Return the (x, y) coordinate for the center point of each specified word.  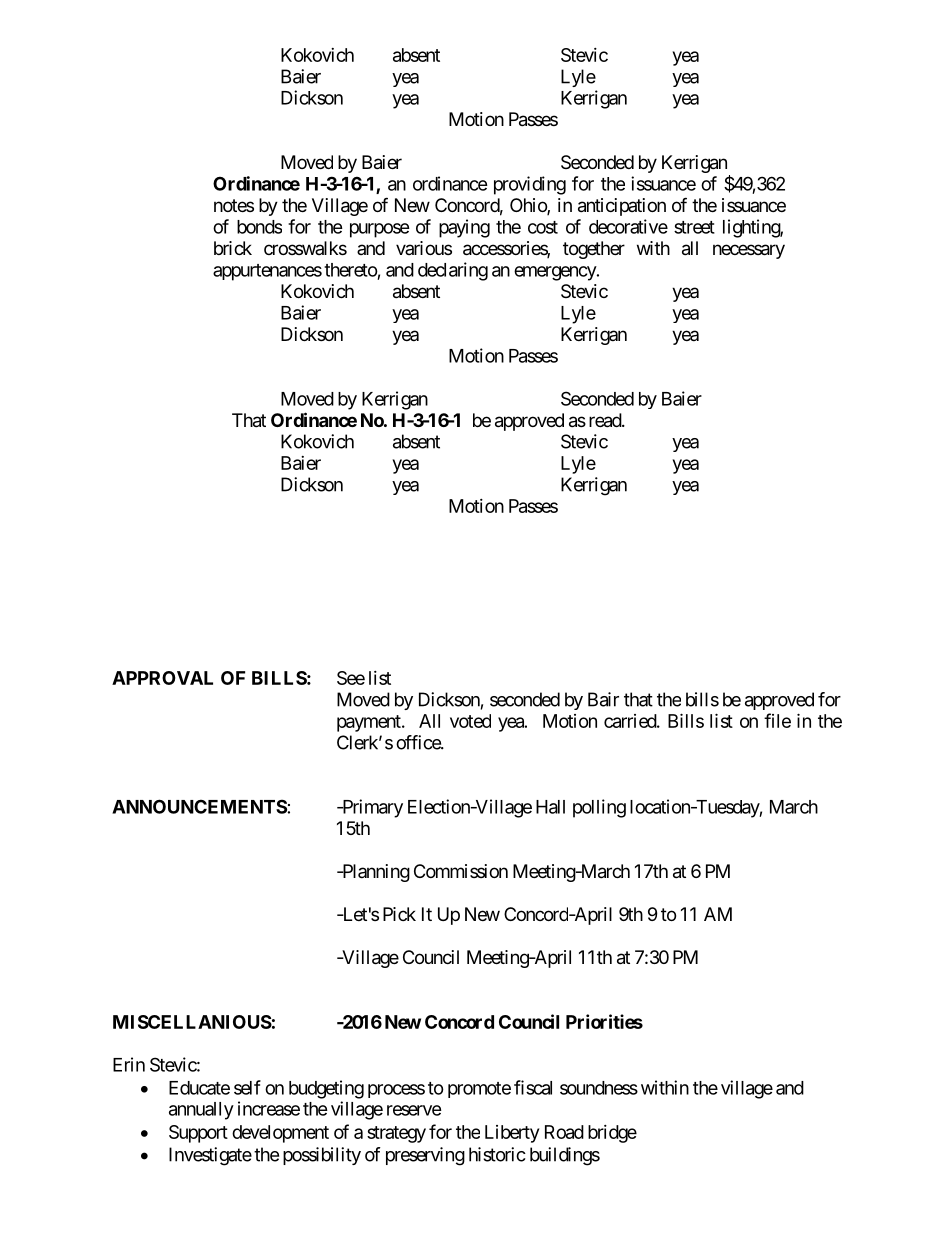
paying (464, 228)
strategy (396, 1134)
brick (233, 248)
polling (599, 808)
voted (470, 721)
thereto (351, 270)
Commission (461, 871)
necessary (749, 251)
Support (198, 1134)
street (694, 227)
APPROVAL (162, 678)
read (606, 420)
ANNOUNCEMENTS (199, 806)
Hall (550, 807)
